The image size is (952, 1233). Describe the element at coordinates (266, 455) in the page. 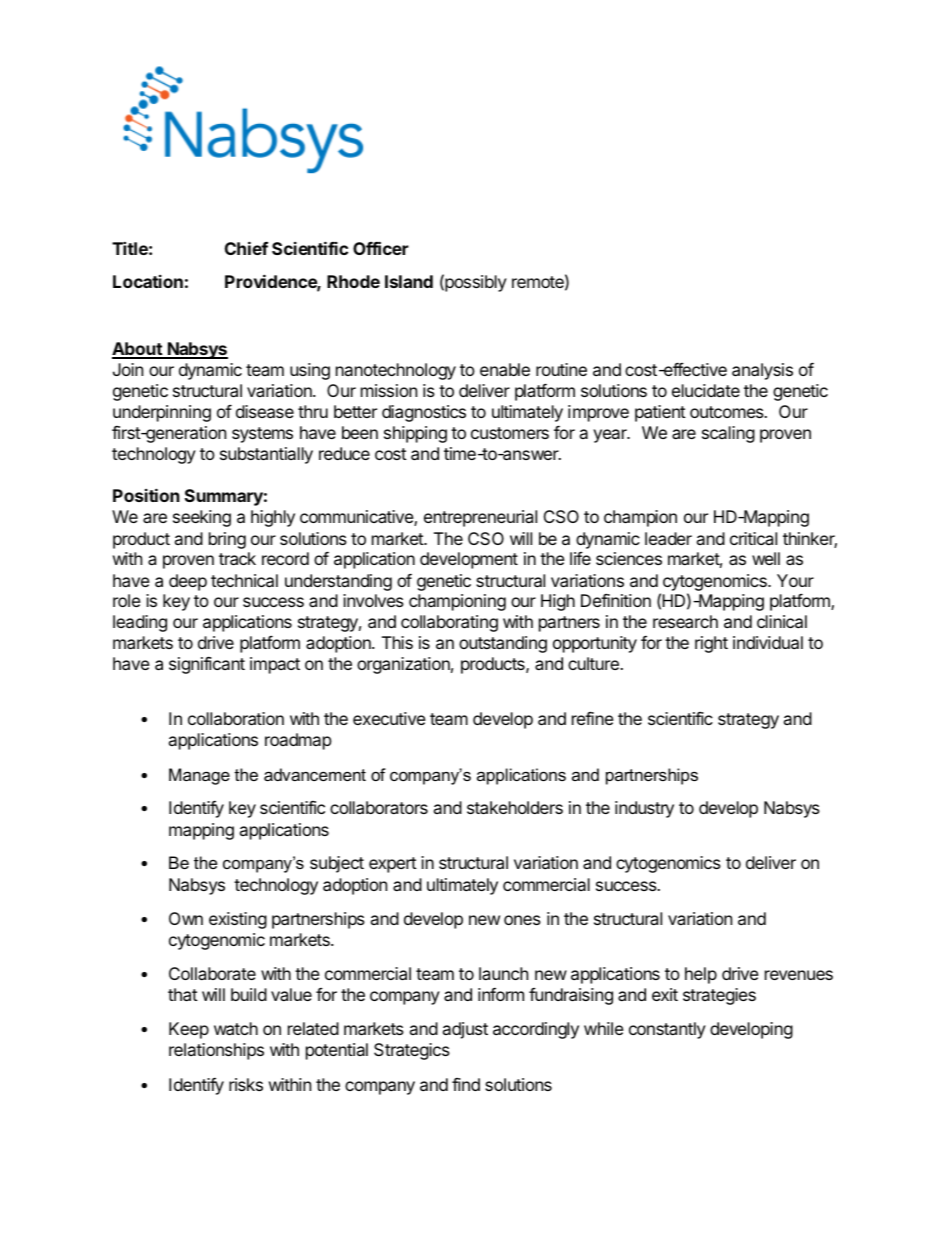

I see `substantially` at that location.
